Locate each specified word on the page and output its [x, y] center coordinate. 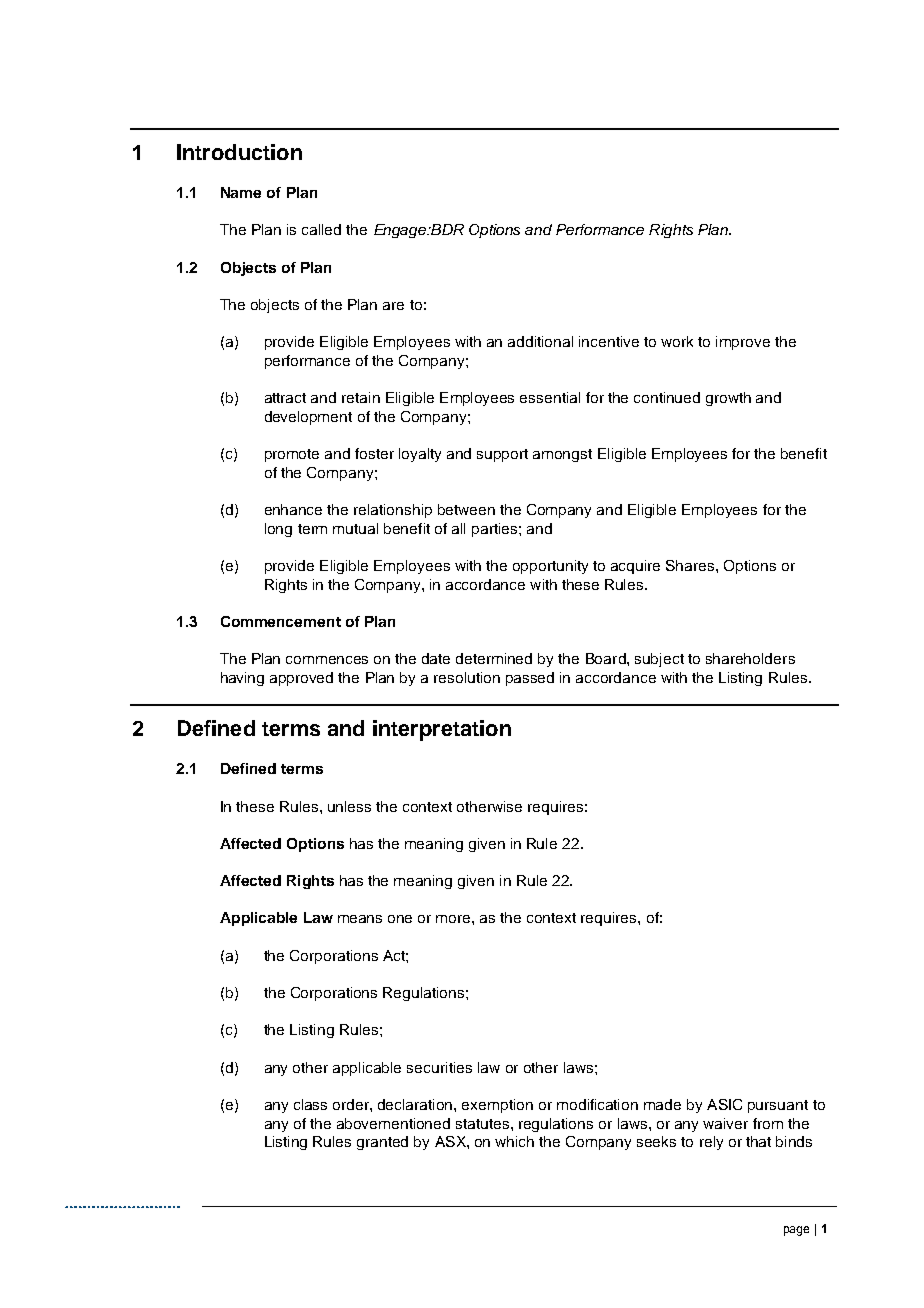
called [321, 229]
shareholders [750, 658]
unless [349, 806]
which [514, 1141]
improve [743, 343]
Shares [691, 565]
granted [382, 1143]
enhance [293, 509]
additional [540, 341]
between [466, 509]
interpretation [442, 730]
